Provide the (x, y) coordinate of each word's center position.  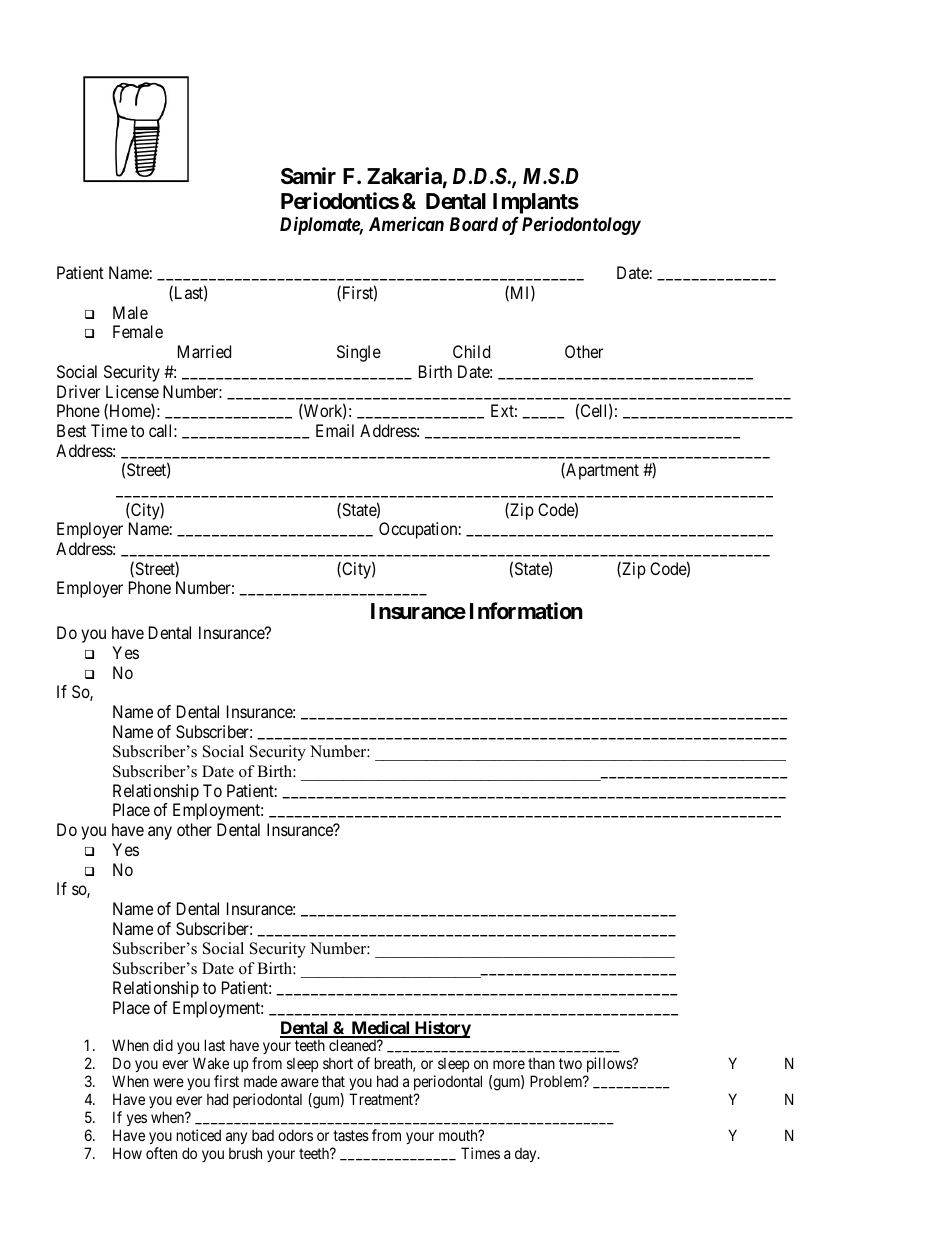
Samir (308, 176)
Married (204, 351)
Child (471, 351)
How (127, 1153)
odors (295, 1135)
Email (335, 430)
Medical (380, 1029)
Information (526, 611)
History (441, 1029)
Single (359, 353)
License (132, 391)
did (163, 1045)
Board (474, 224)
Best (71, 430)
